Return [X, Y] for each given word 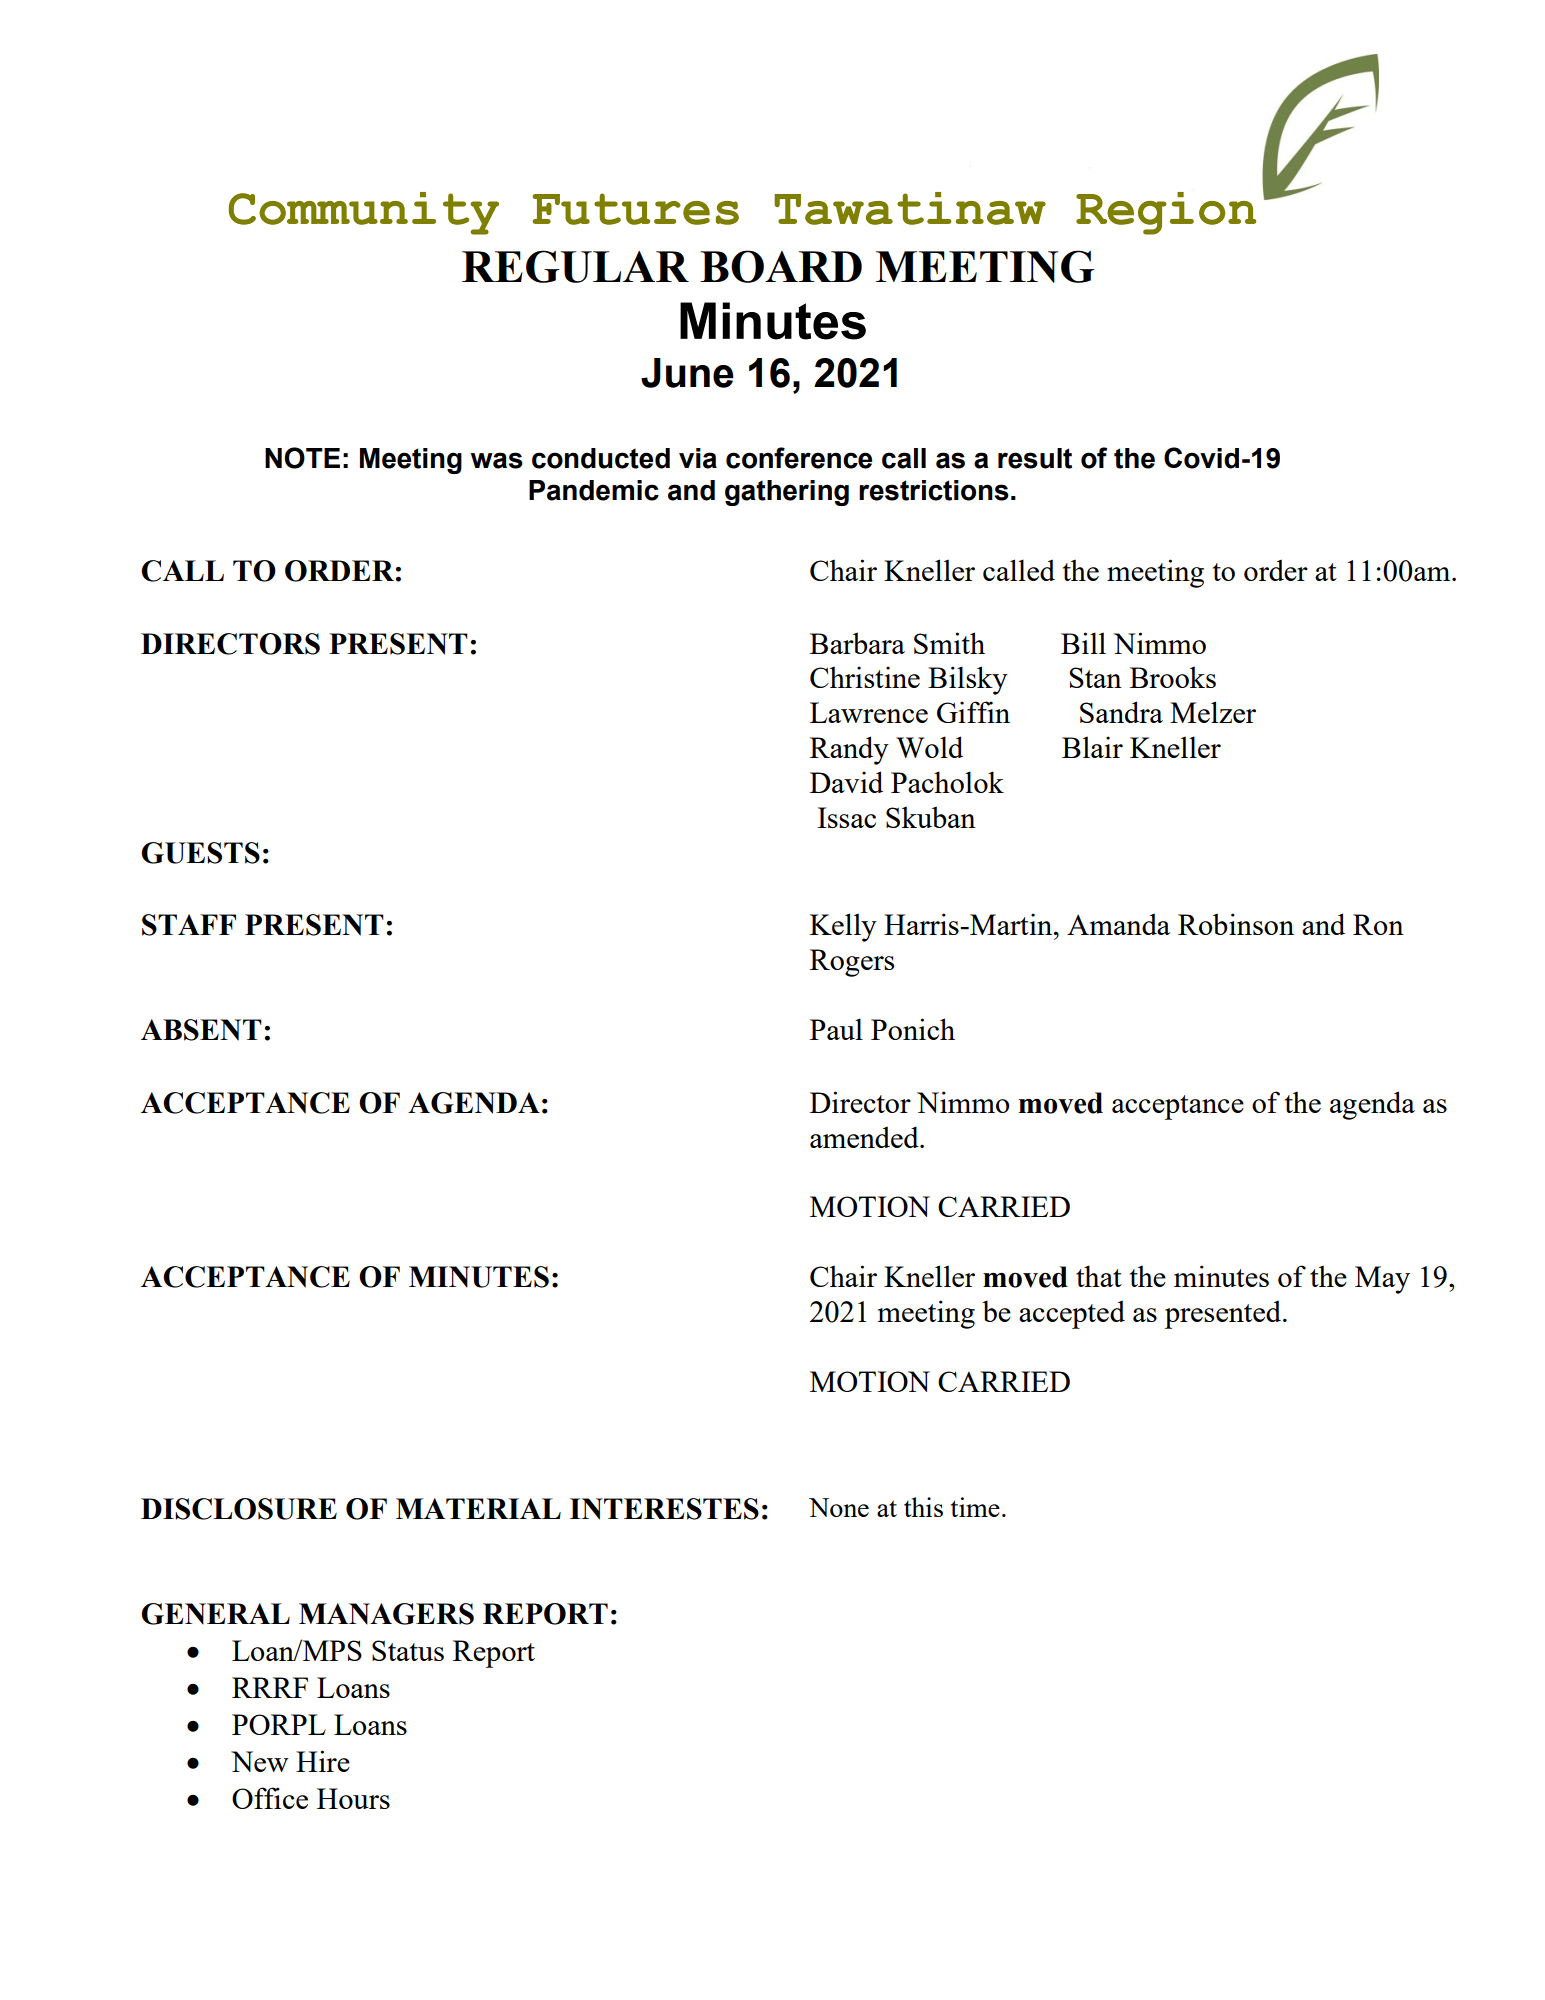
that [1099, 1276]
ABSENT [201, 1030]
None [839, 1507]
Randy [849, 750]
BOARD [781, 266]
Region [1166, 213]
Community [364, 213]
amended [865, 1137]
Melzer [1213, 712]
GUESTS [200, 853]
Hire [323, 1761]
